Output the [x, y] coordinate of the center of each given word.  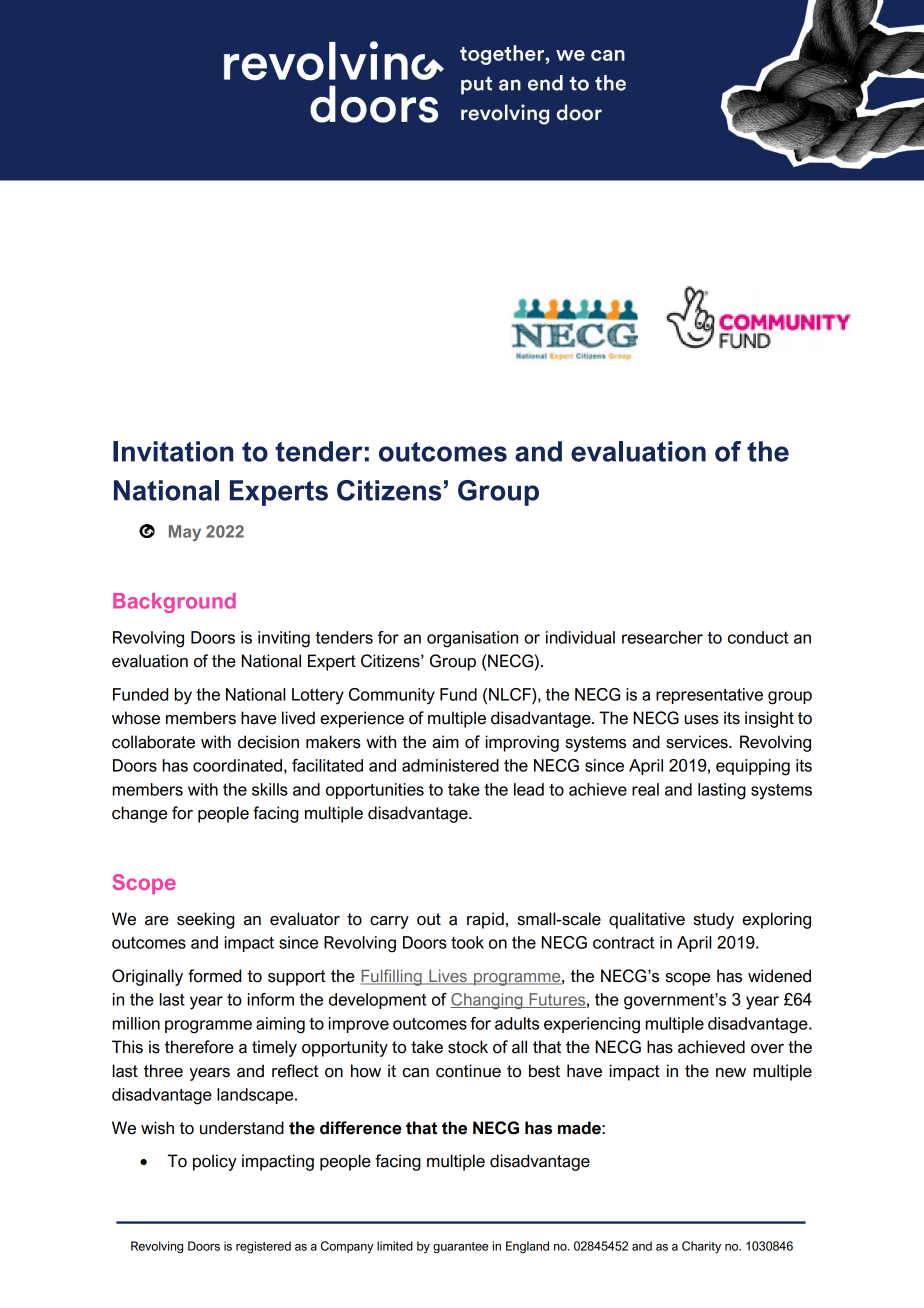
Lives [448, 977]
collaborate [153, 742]
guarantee [461, 1248]
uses [701, 720]
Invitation [173, 451]
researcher [662, 637]
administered [450, 765]
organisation [472, 639]
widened [779, 976]
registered [263, 1247]
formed [214, 976]
